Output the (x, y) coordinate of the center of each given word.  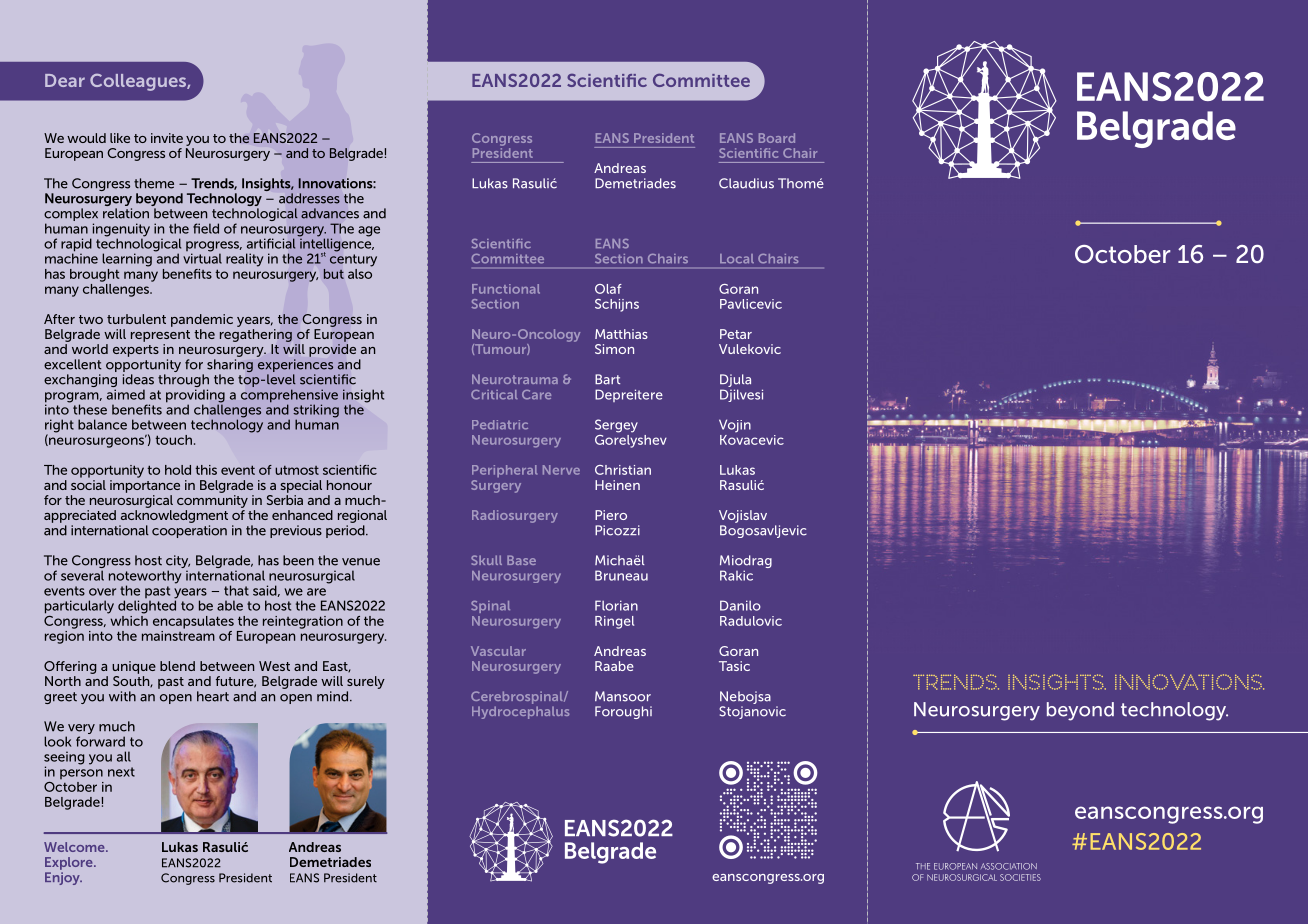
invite (167, 138)
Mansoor (623, 696)
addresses (309, 198)
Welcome (75, 847)
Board (777, 138)
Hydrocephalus (520, 712)
